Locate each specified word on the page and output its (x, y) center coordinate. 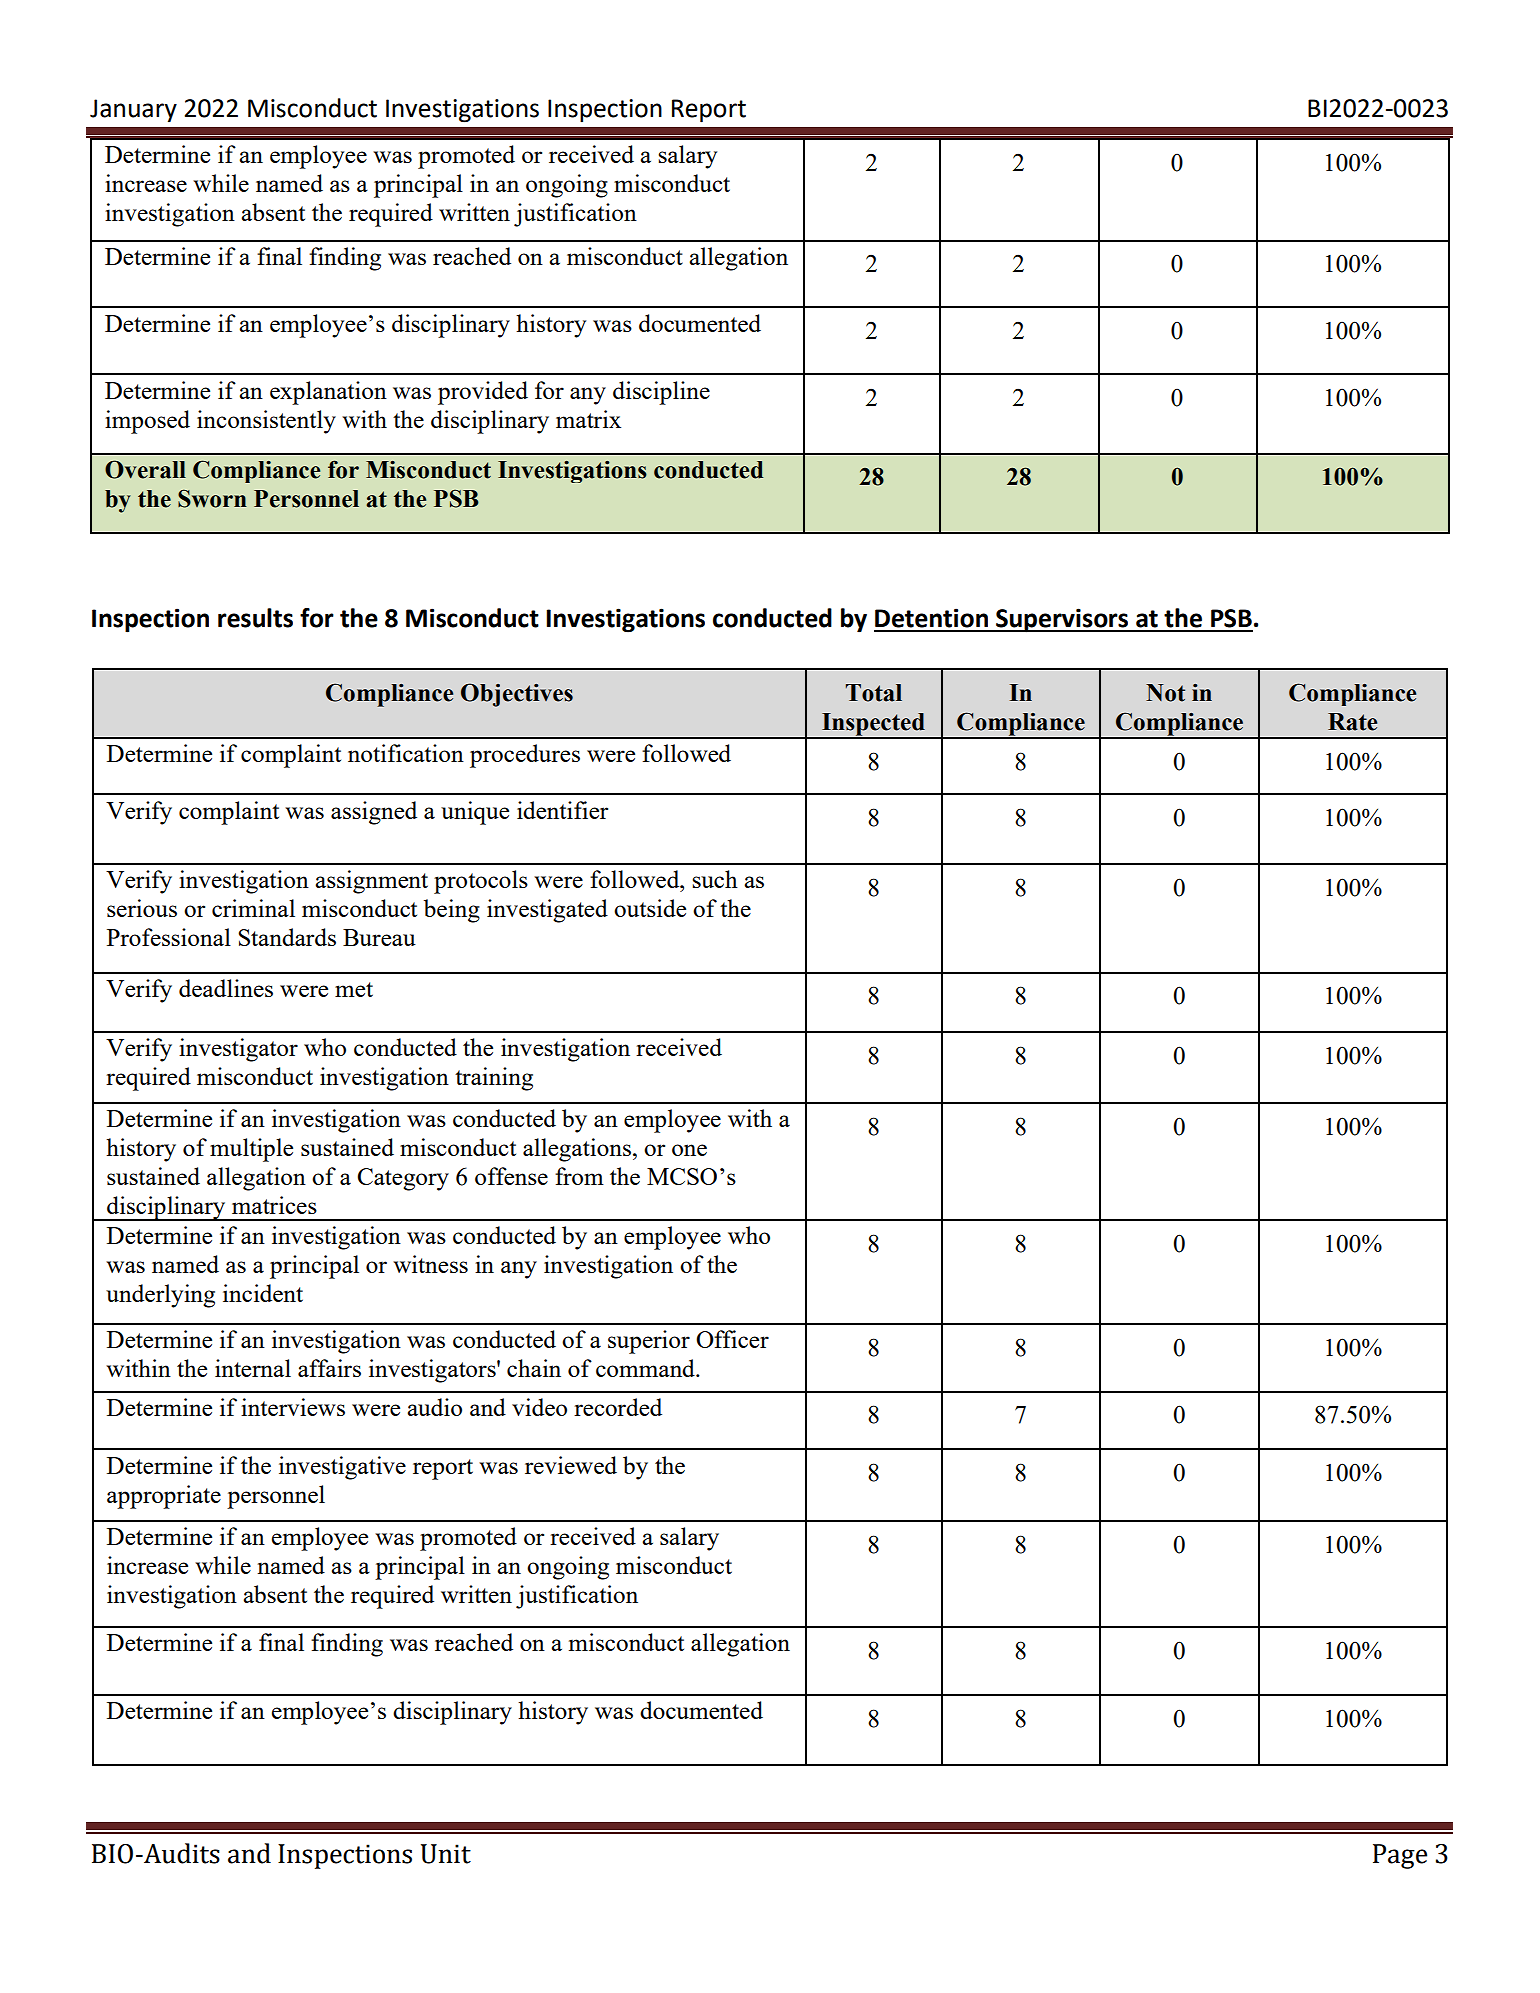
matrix (588, 419)
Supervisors (1062, 620)
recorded (618, 1407)
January (133, 110)
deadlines (226, 988)
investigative (342, 1468)
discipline (661, 393)
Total (874, 693)
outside (650, 908)
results (255, 618)
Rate (1352, 722)
